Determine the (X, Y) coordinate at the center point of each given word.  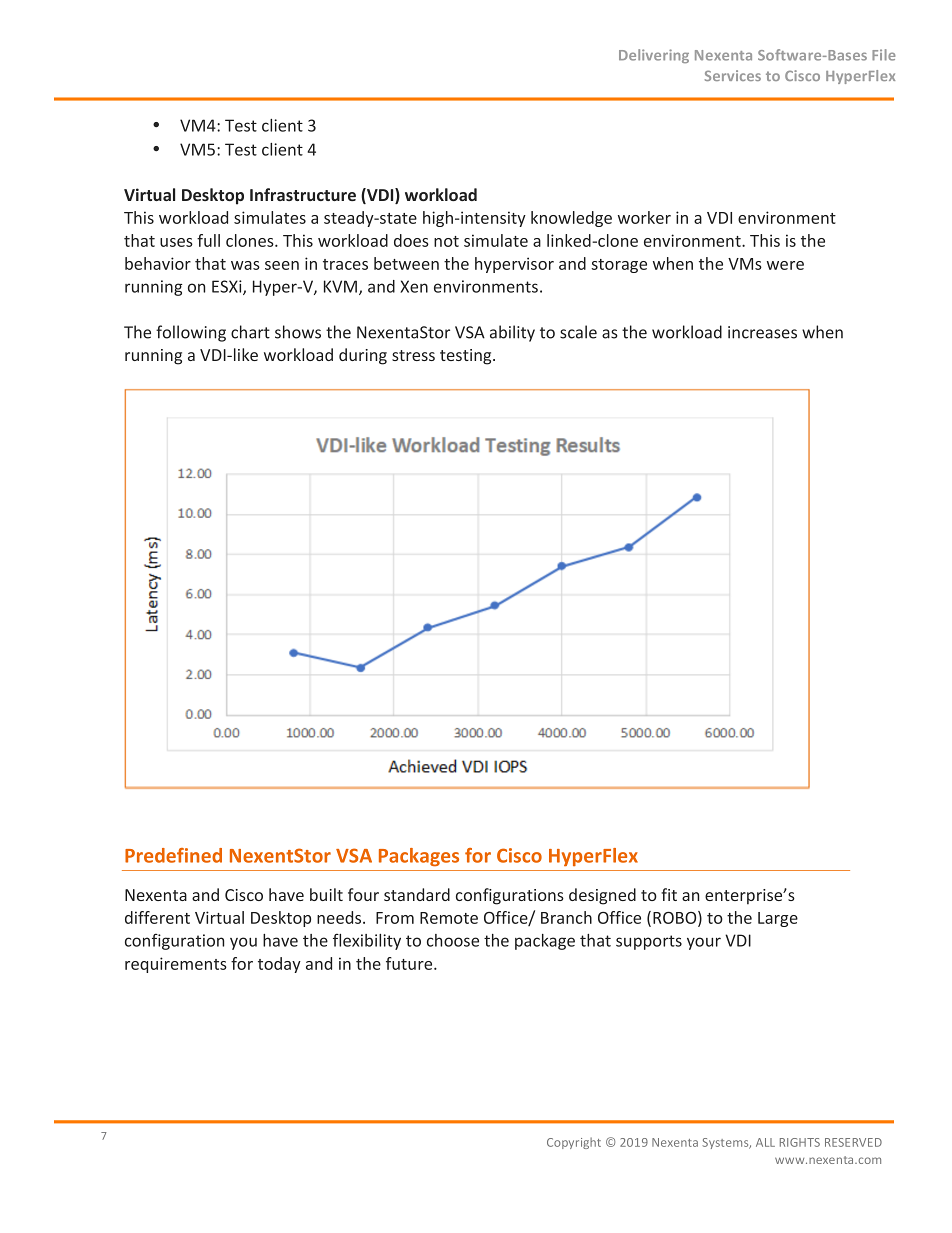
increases (762, 332)
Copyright (574, 1143)
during (363, 356)
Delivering (654, 56)
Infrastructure (303, 194)
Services (733, 75)
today (279, 965)
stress (413, 355)
